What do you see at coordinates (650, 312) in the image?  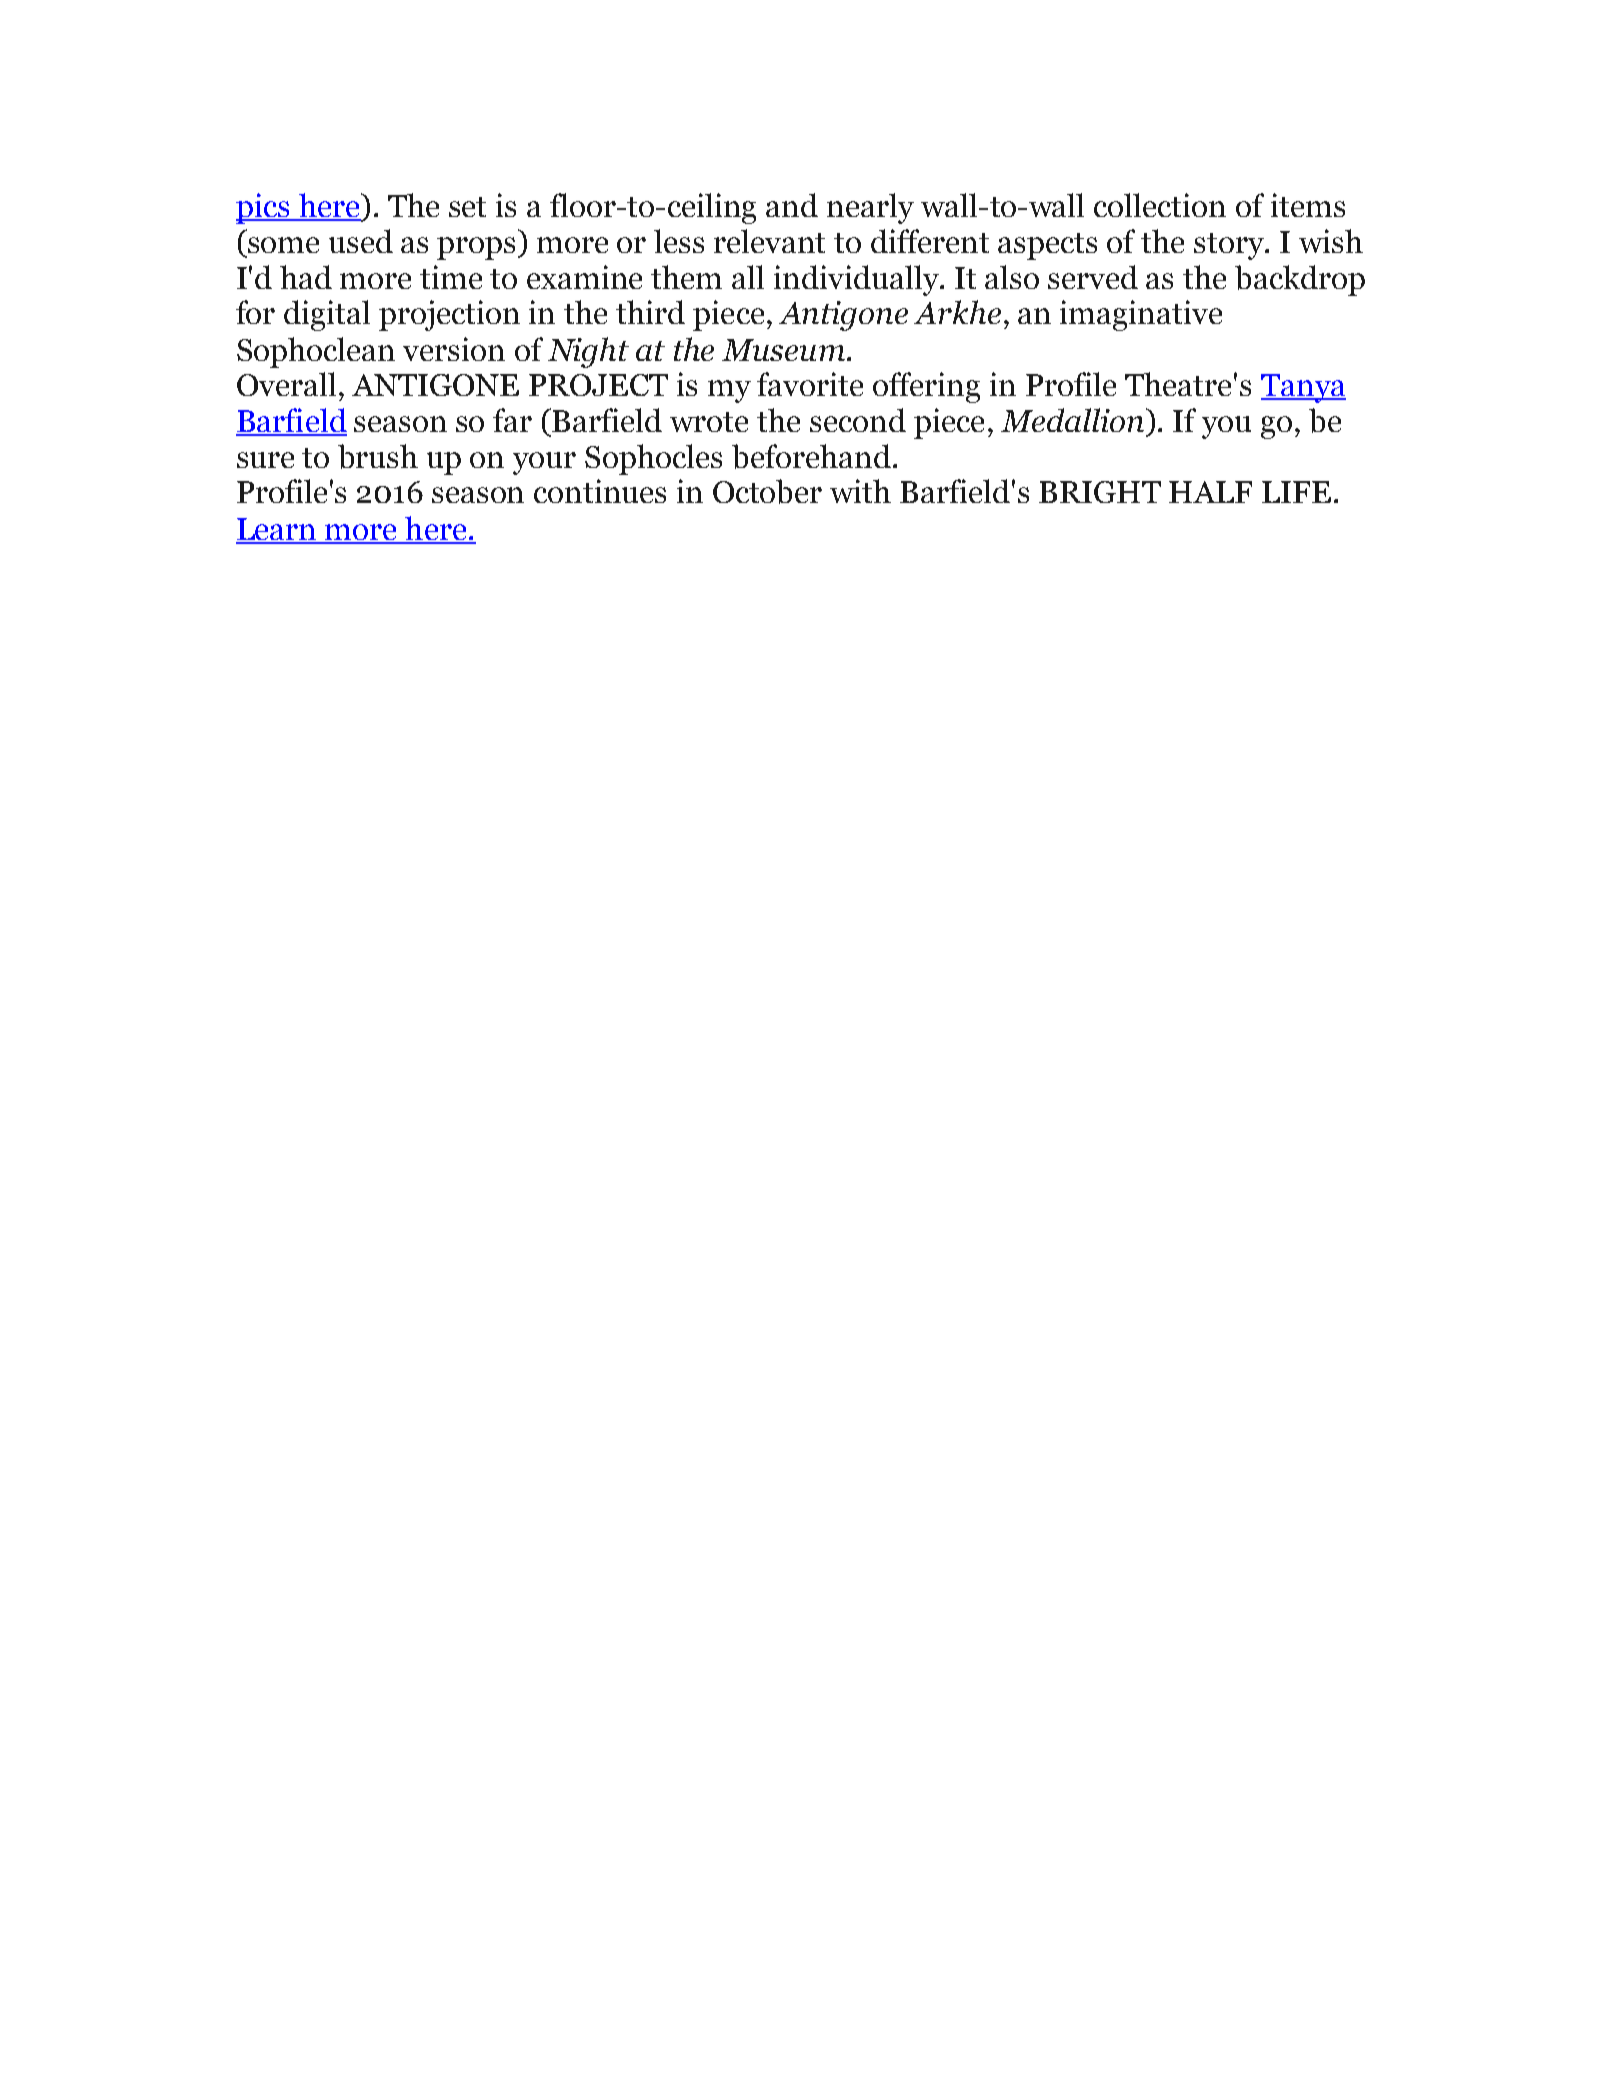 I see `third` at bounding box center [650, 312].
